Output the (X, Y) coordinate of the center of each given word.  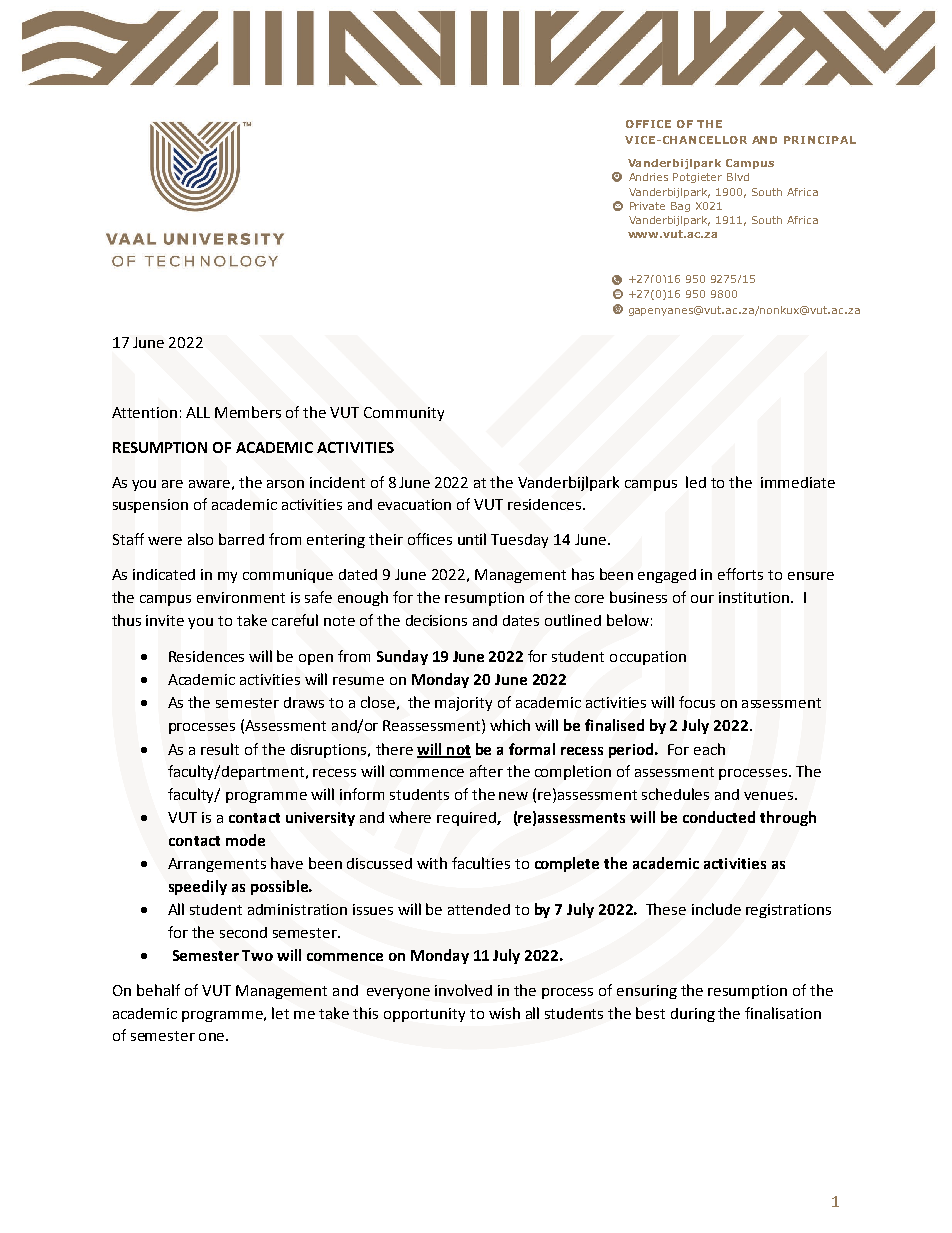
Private (647, 206)
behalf (158, 990)
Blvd (738, 177)
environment (241, 597)
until (472, 539)
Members (248, 412)
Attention (144, 412)
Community (404, 414)
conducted (719, 817)
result (220, 749)
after (486, 771)
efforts (740, 574)
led (696, 482)
